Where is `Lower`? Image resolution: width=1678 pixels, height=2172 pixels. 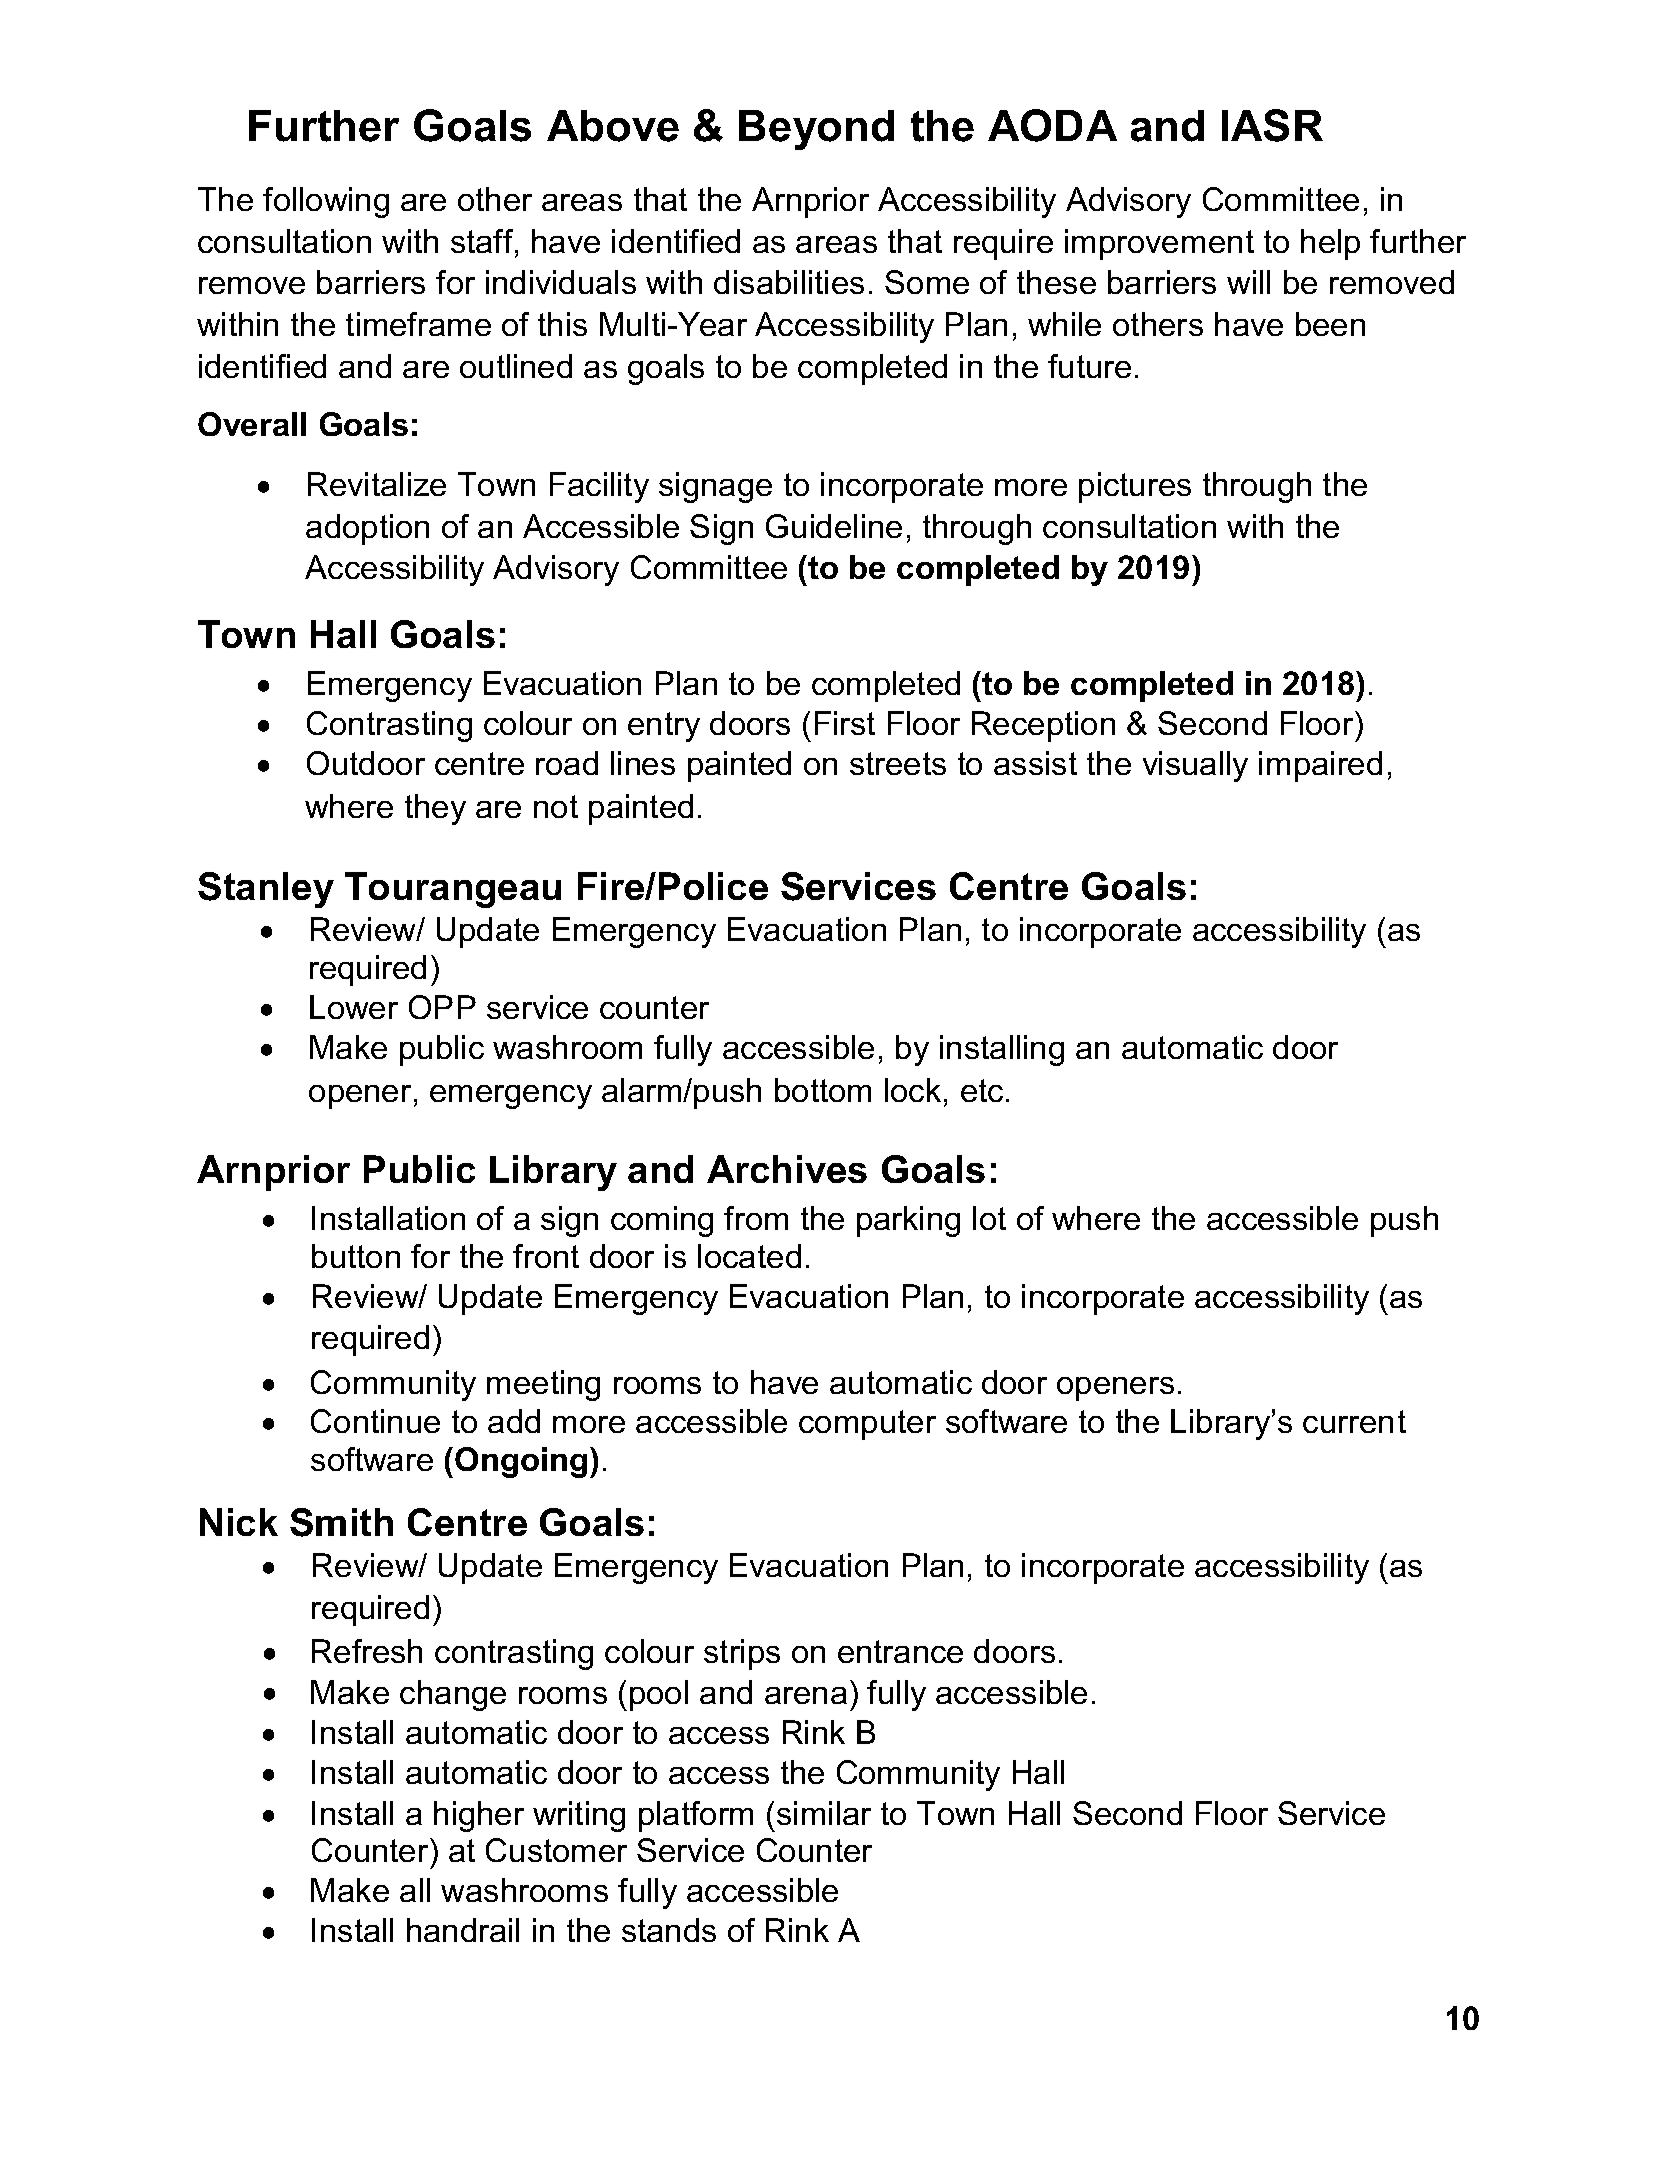 Lower is located at coordinates (354, 1007).
